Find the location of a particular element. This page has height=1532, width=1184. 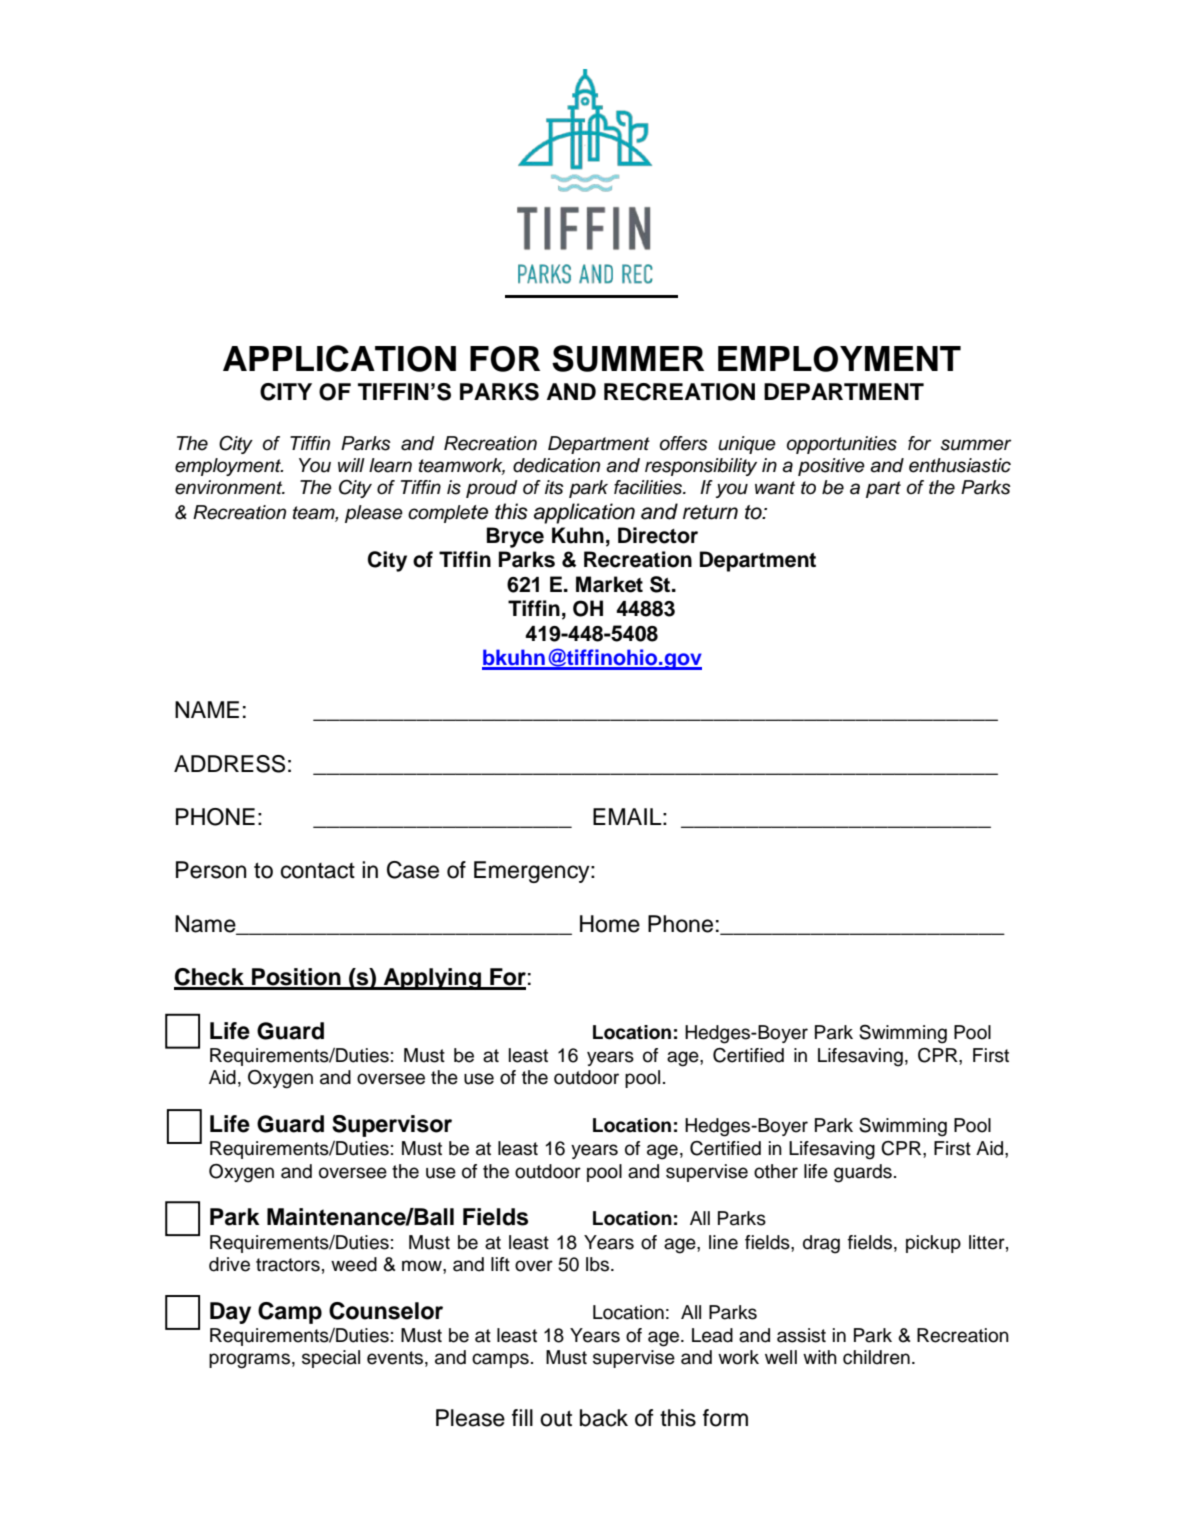

contact is located at coordinates (318, 871).
